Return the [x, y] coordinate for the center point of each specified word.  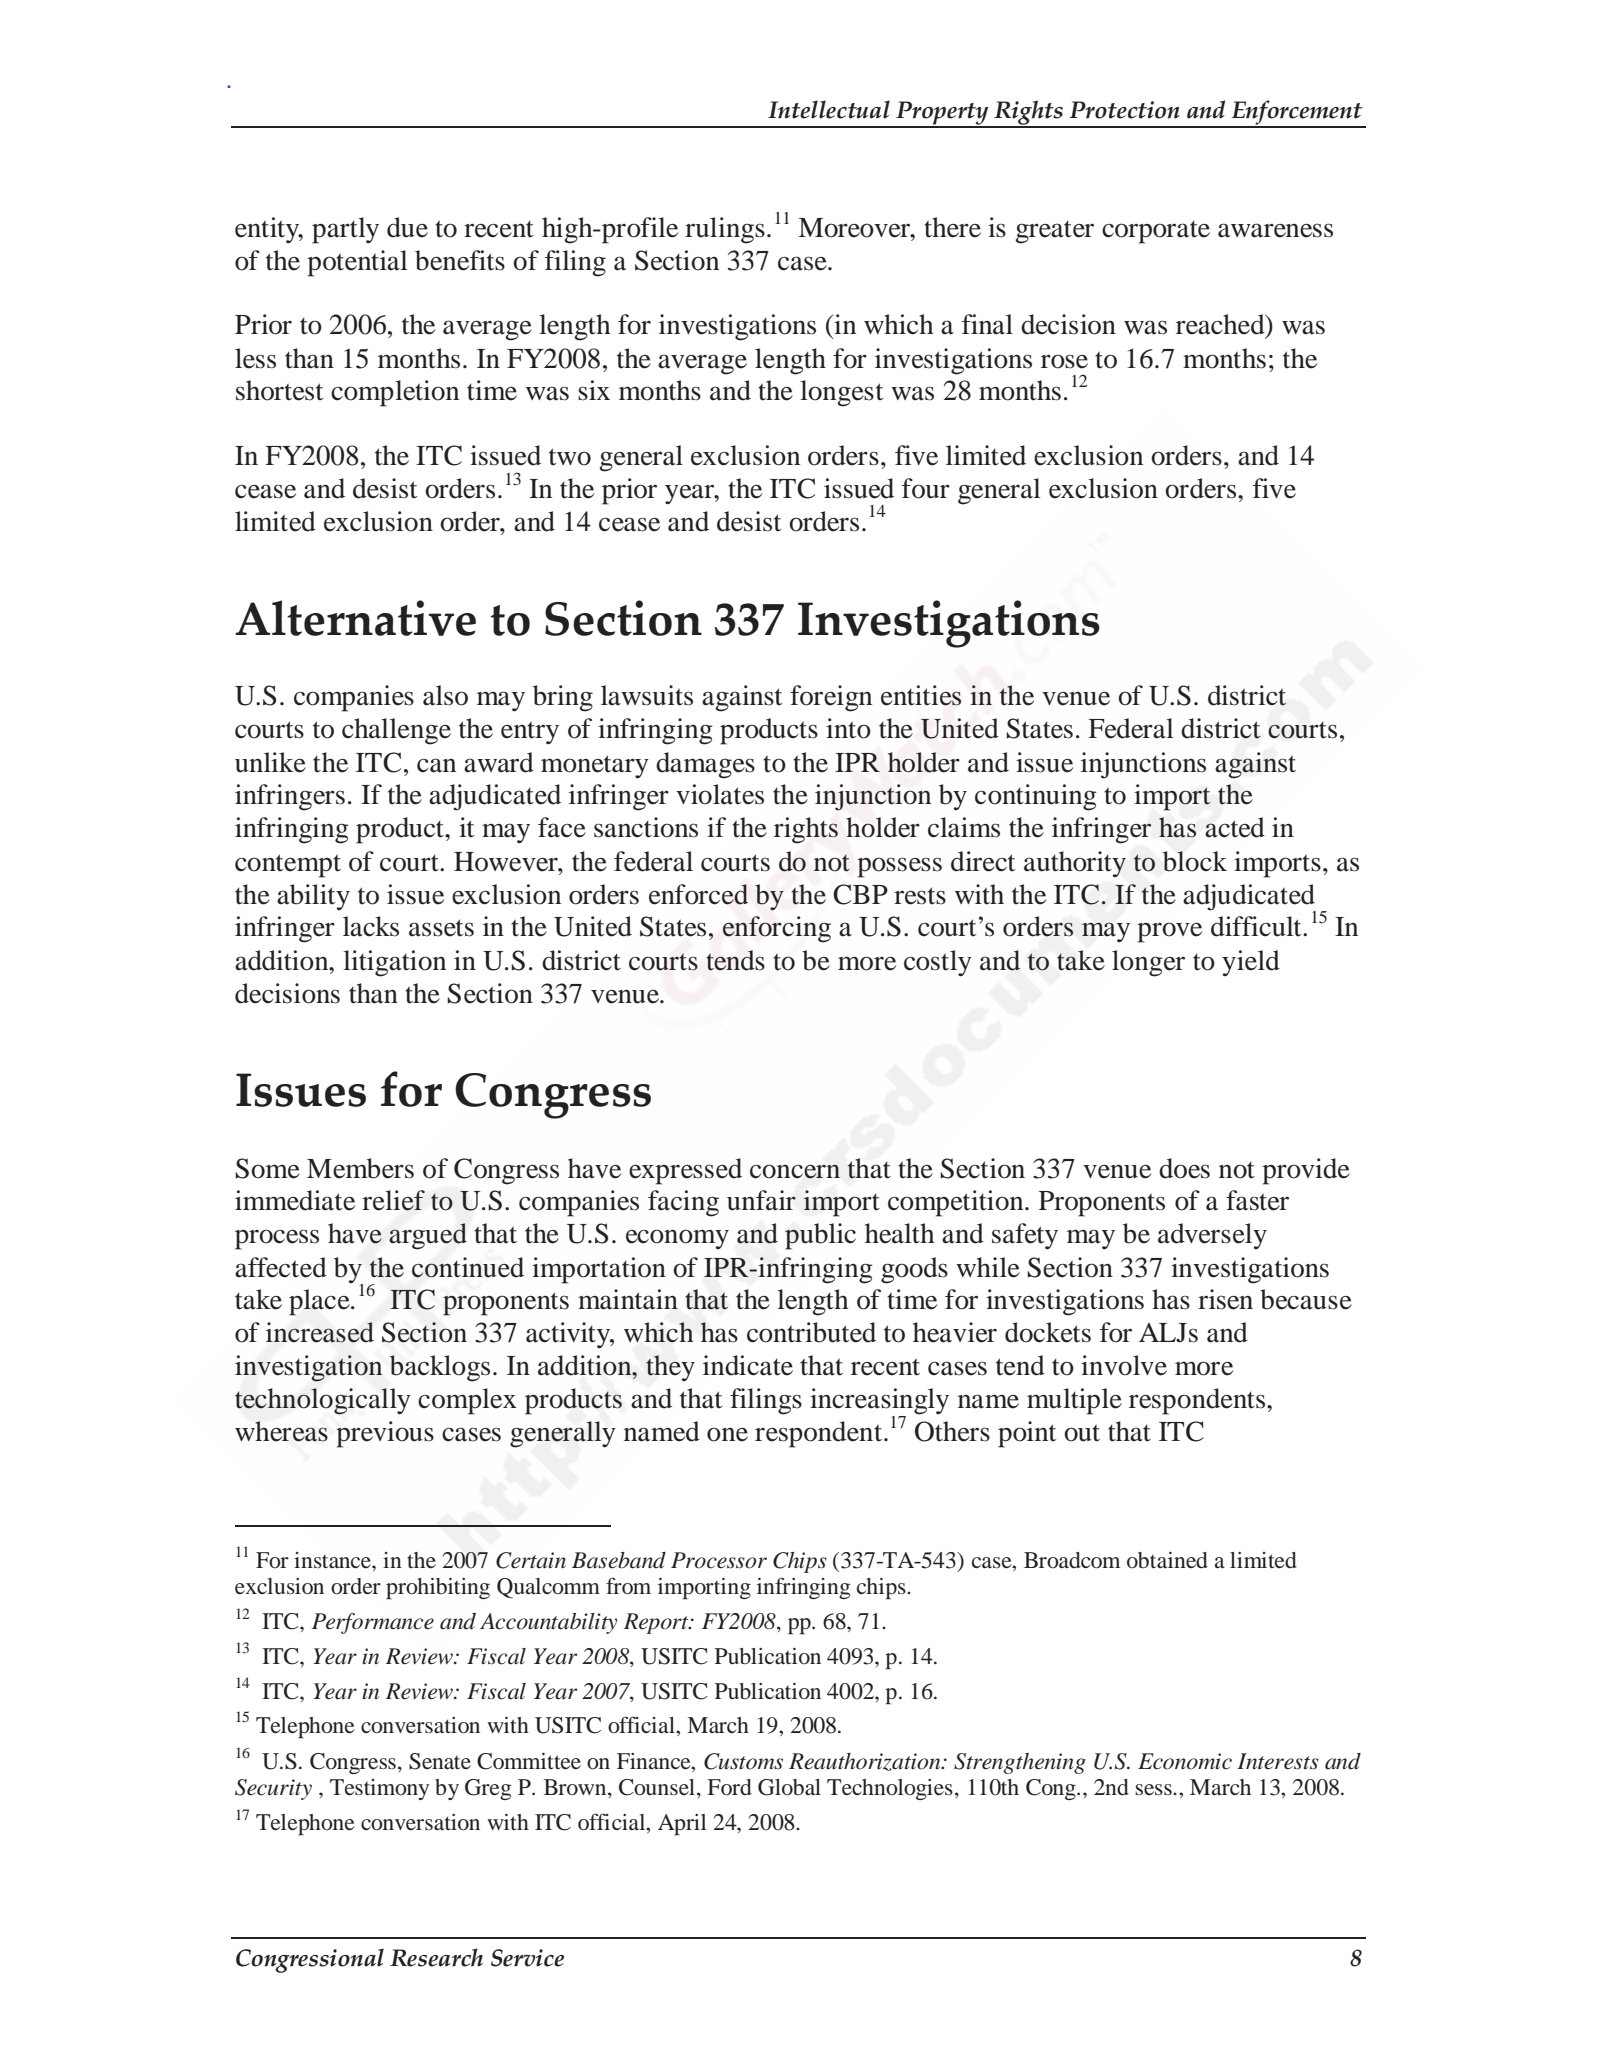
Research [436, 1957]
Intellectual [829, 109]
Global [789, 1787]
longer [1148, 963]
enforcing [777, 929]
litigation [394, 963]
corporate [1156, 232]
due [407, 227]
